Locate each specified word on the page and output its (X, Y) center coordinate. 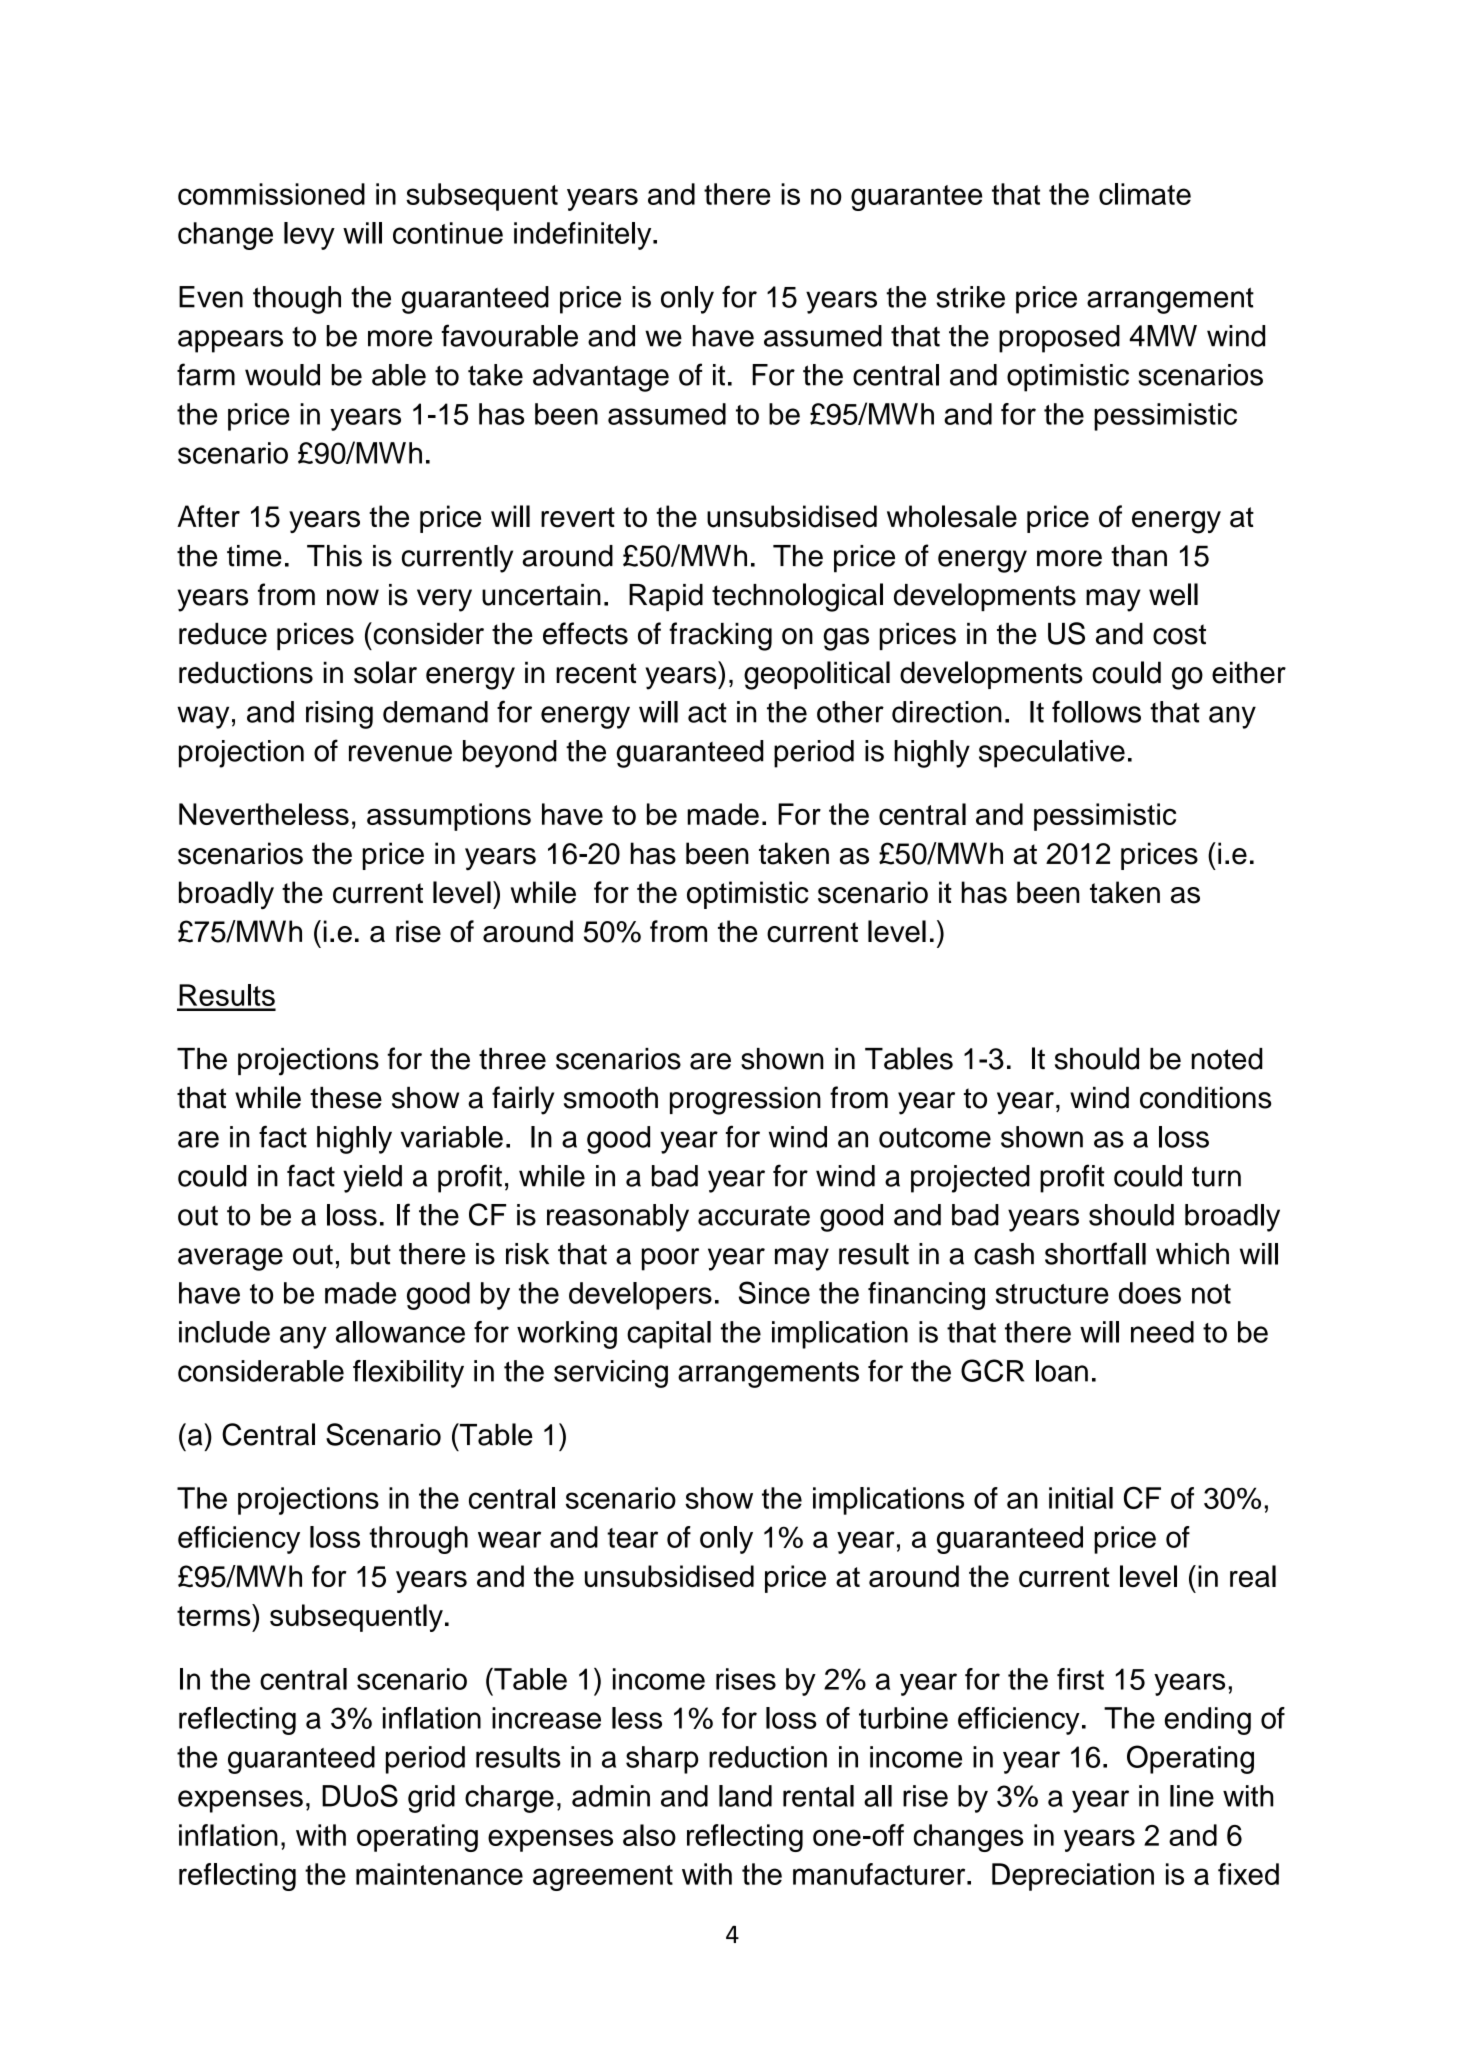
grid (431, 1799)
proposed (1059, 339)
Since (774, 1292)
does (1150, 1293)
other (850, 712)
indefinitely (584, 236)
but (371, 1254)
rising (339, 715)
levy (309, 236)
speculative (1052, 754)
